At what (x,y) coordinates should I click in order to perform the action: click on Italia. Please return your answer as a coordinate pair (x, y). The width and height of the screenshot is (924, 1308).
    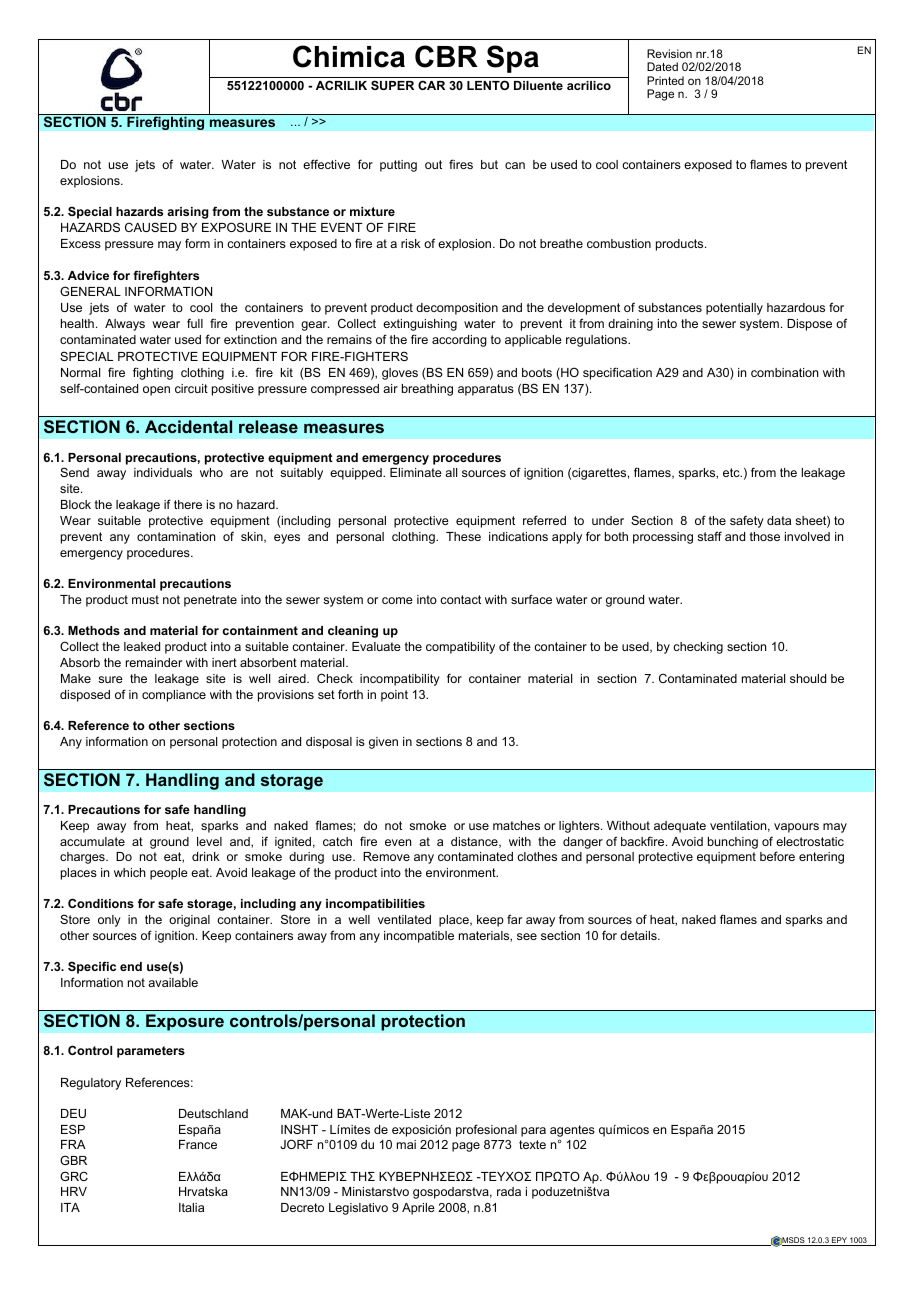
    Looking at the image, I should click on (191, 1207).
